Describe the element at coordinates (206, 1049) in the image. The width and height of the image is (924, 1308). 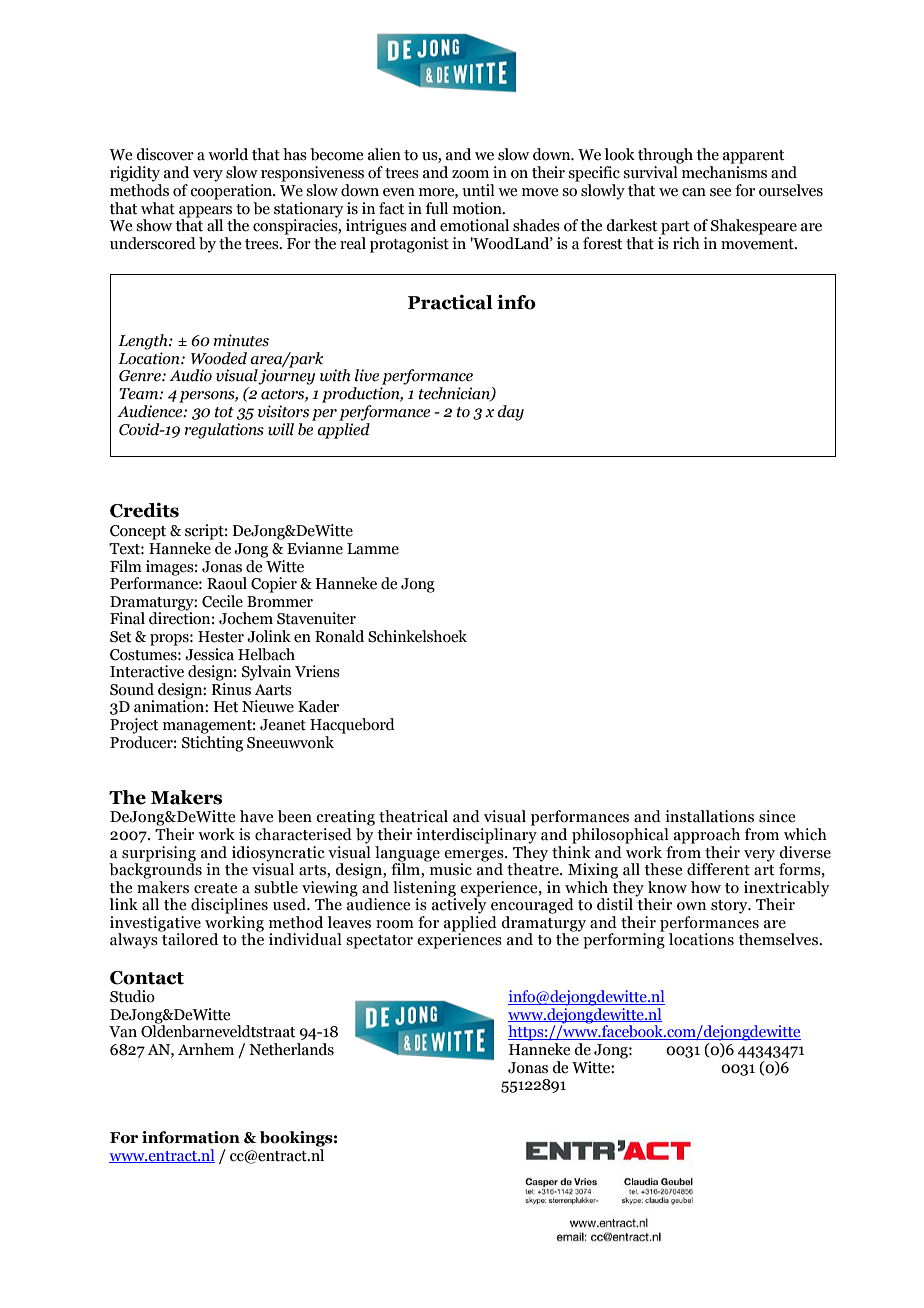
I see `Arnhem` at that location.
